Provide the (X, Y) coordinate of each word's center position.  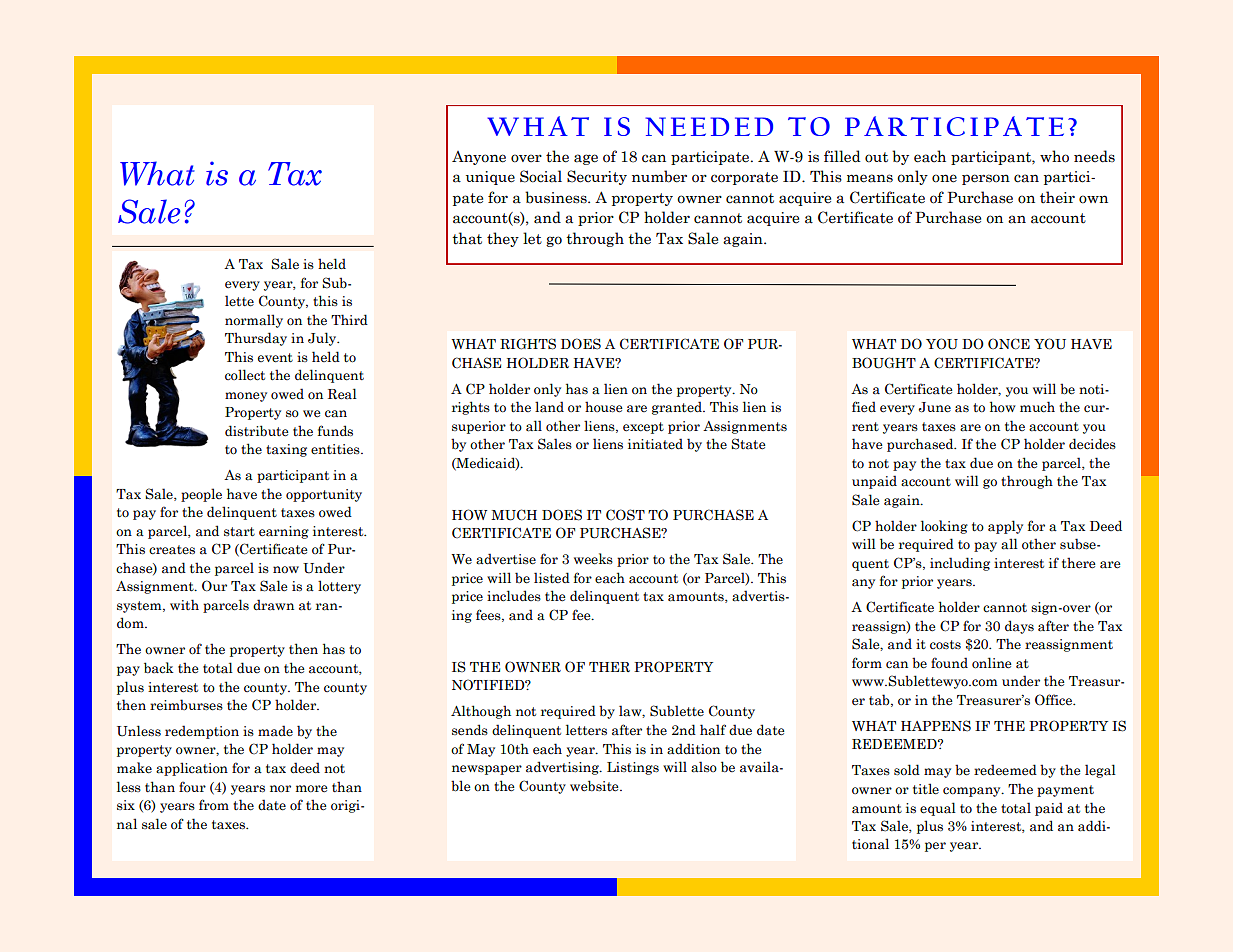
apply (1005, 527)
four (192, 786)
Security (597, 177)
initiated (655, 444)
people (201, 495)
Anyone (479, 158)
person (986, 179)
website (595, 786)
